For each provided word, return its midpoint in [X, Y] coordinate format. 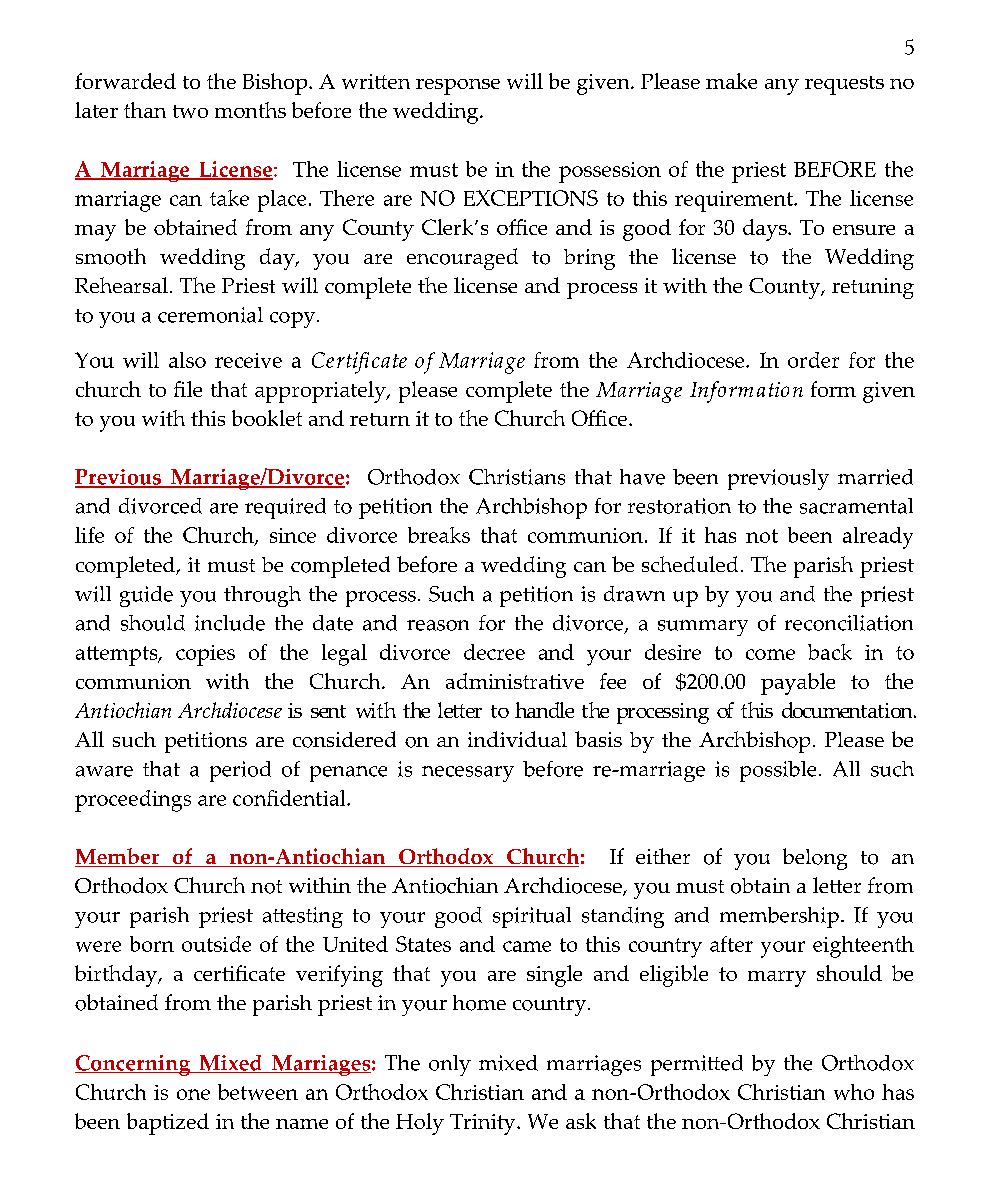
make [731, 81]
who [854, 1092]
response [458, 87]
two [190, 111]
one [193, 1094]
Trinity [484, 1124]
